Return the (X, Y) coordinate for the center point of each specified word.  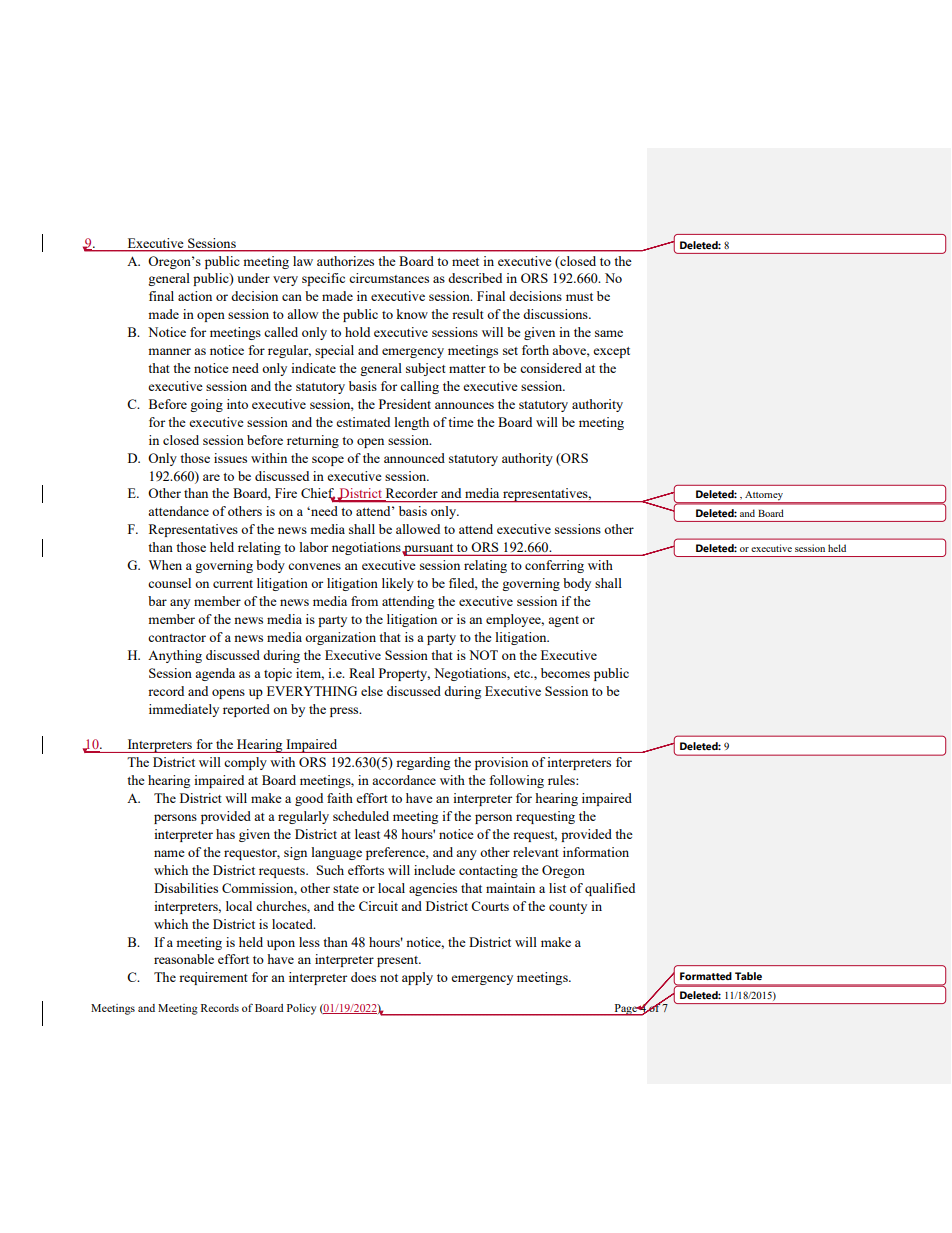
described (475, 278)
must (579, 297)
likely (398, 584)
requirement (213, 978)
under (253, 278)
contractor (177, 638)
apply (417, 978)
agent (563, 621)
